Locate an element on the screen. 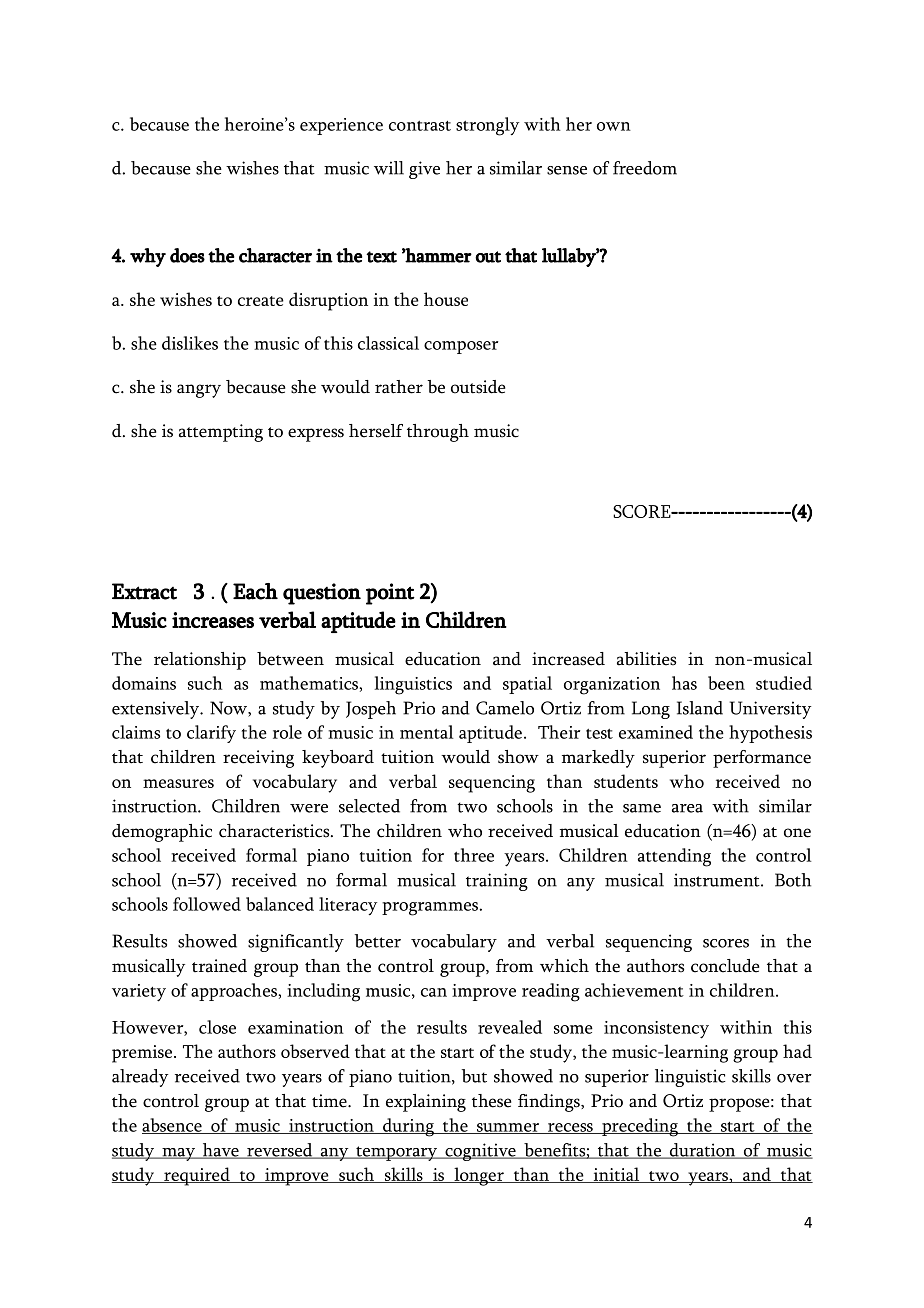 This screenshot has width=924, height=1308. spatial is located at coordinates (527, 685).
